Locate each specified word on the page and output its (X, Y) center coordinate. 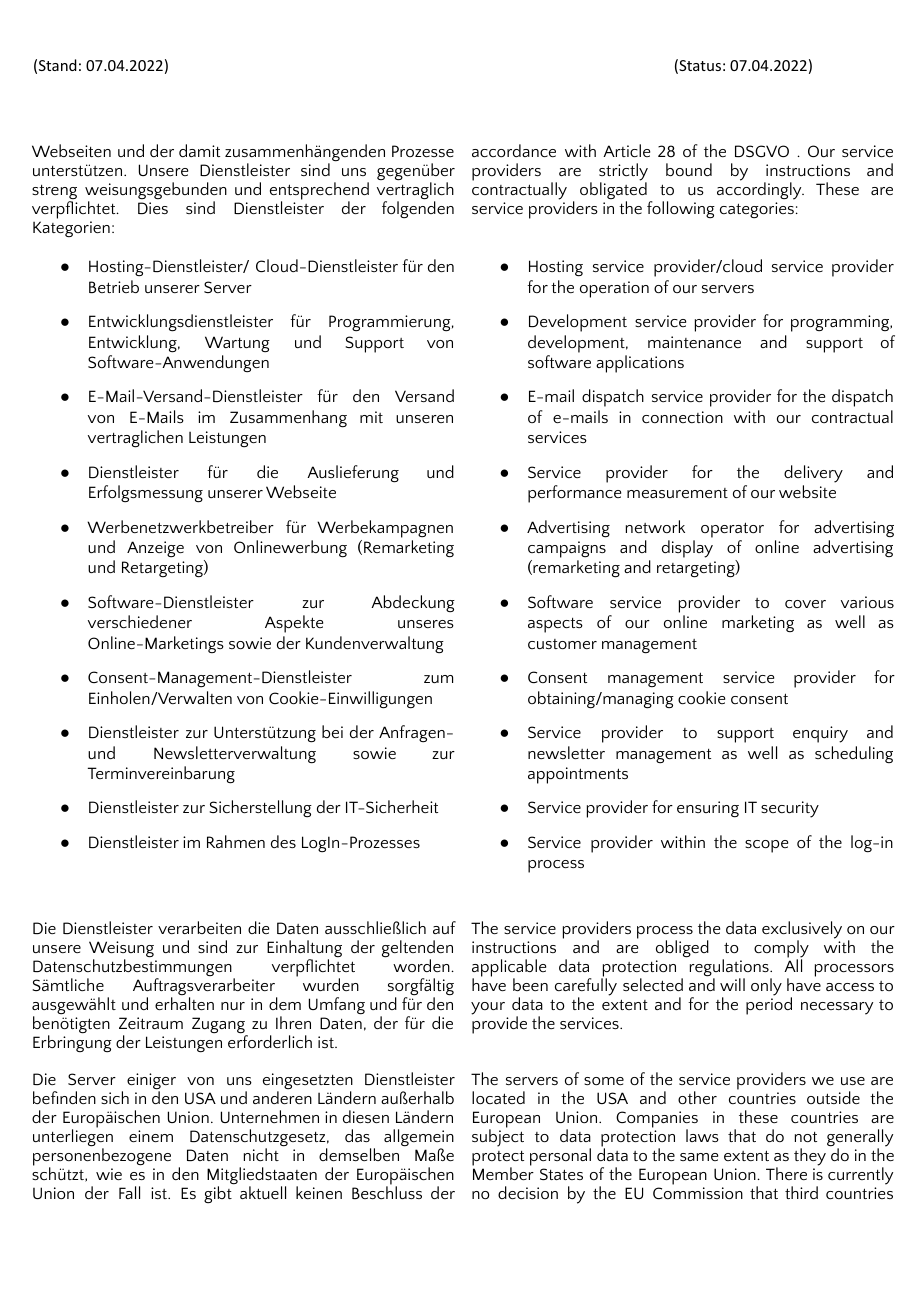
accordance (514, 150)
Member (503, 1172)
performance (574, 494)
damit (199, 150)
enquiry (820, 734)
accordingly (760, 190)
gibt (219, 1194)
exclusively (802, 931)
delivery (813, 474)
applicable (509, 969)
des (283, 841)
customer (562, 644)
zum (438, 679)
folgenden (418, 209)
